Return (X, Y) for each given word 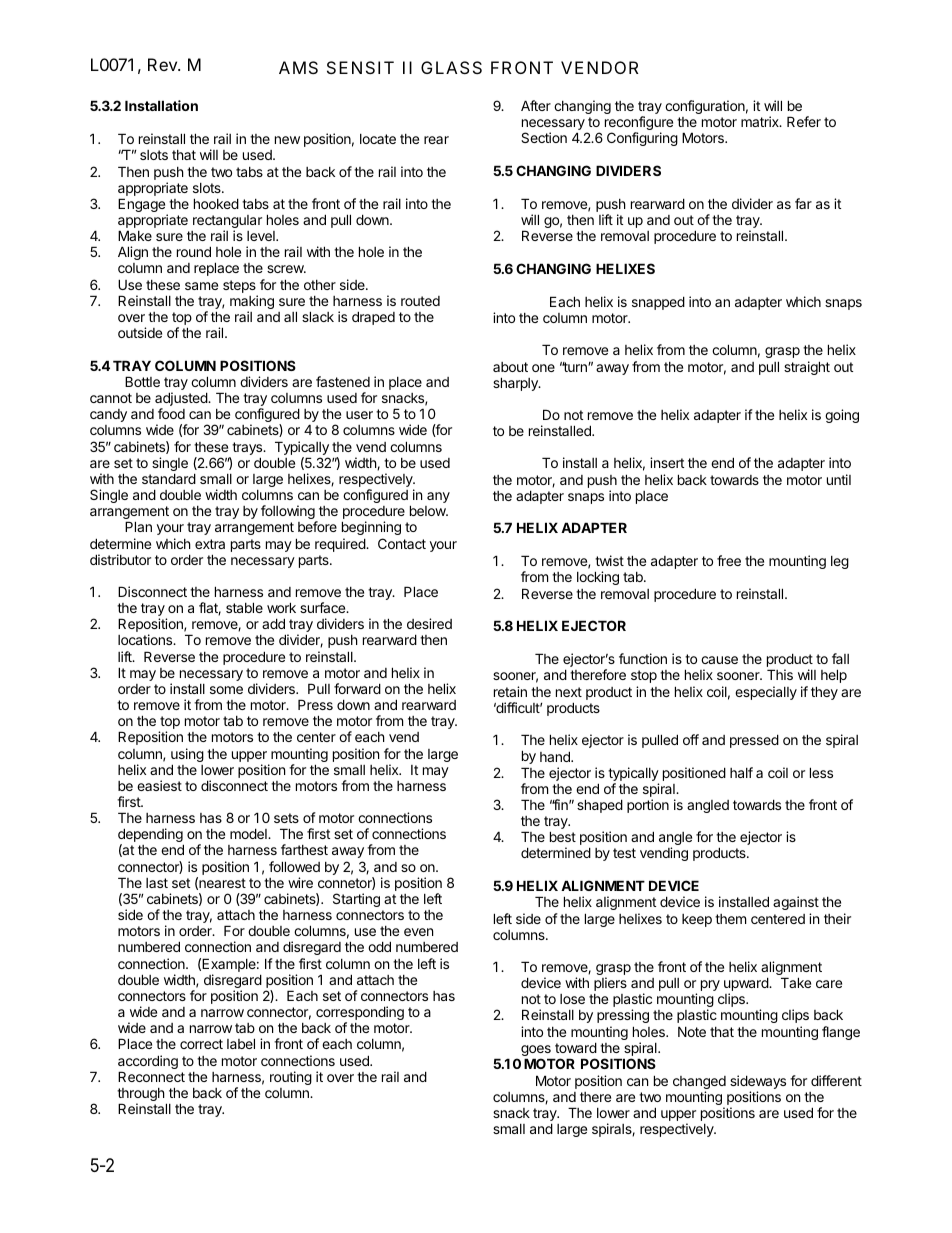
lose (572, 999)
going (842, 416)
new (287, 140)
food (171, 413)
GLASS (451, 67)
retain (510, 691)
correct (201, 1044)
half (741, 772)
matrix (761, 121)
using (187, 756)
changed (699, 1084)
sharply (516, 384)
